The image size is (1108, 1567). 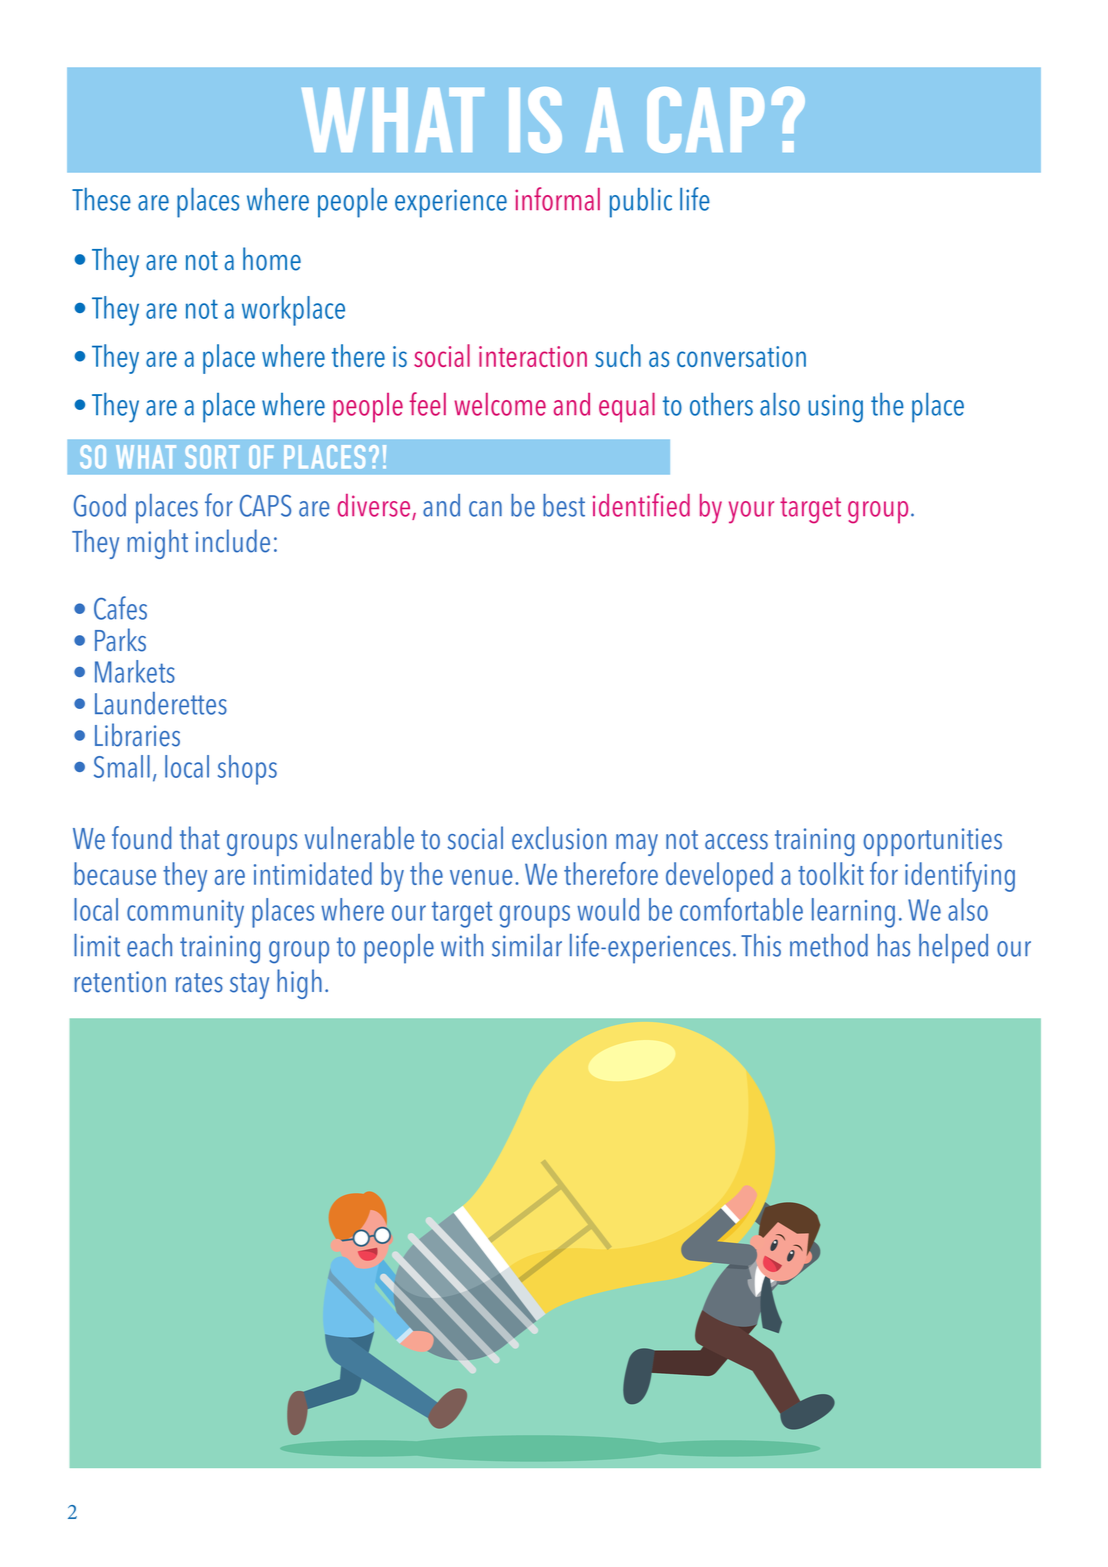 What do you see at coordinates (137, 735) in the page?
I see `Libraries` at bounding box center [137, 735].
